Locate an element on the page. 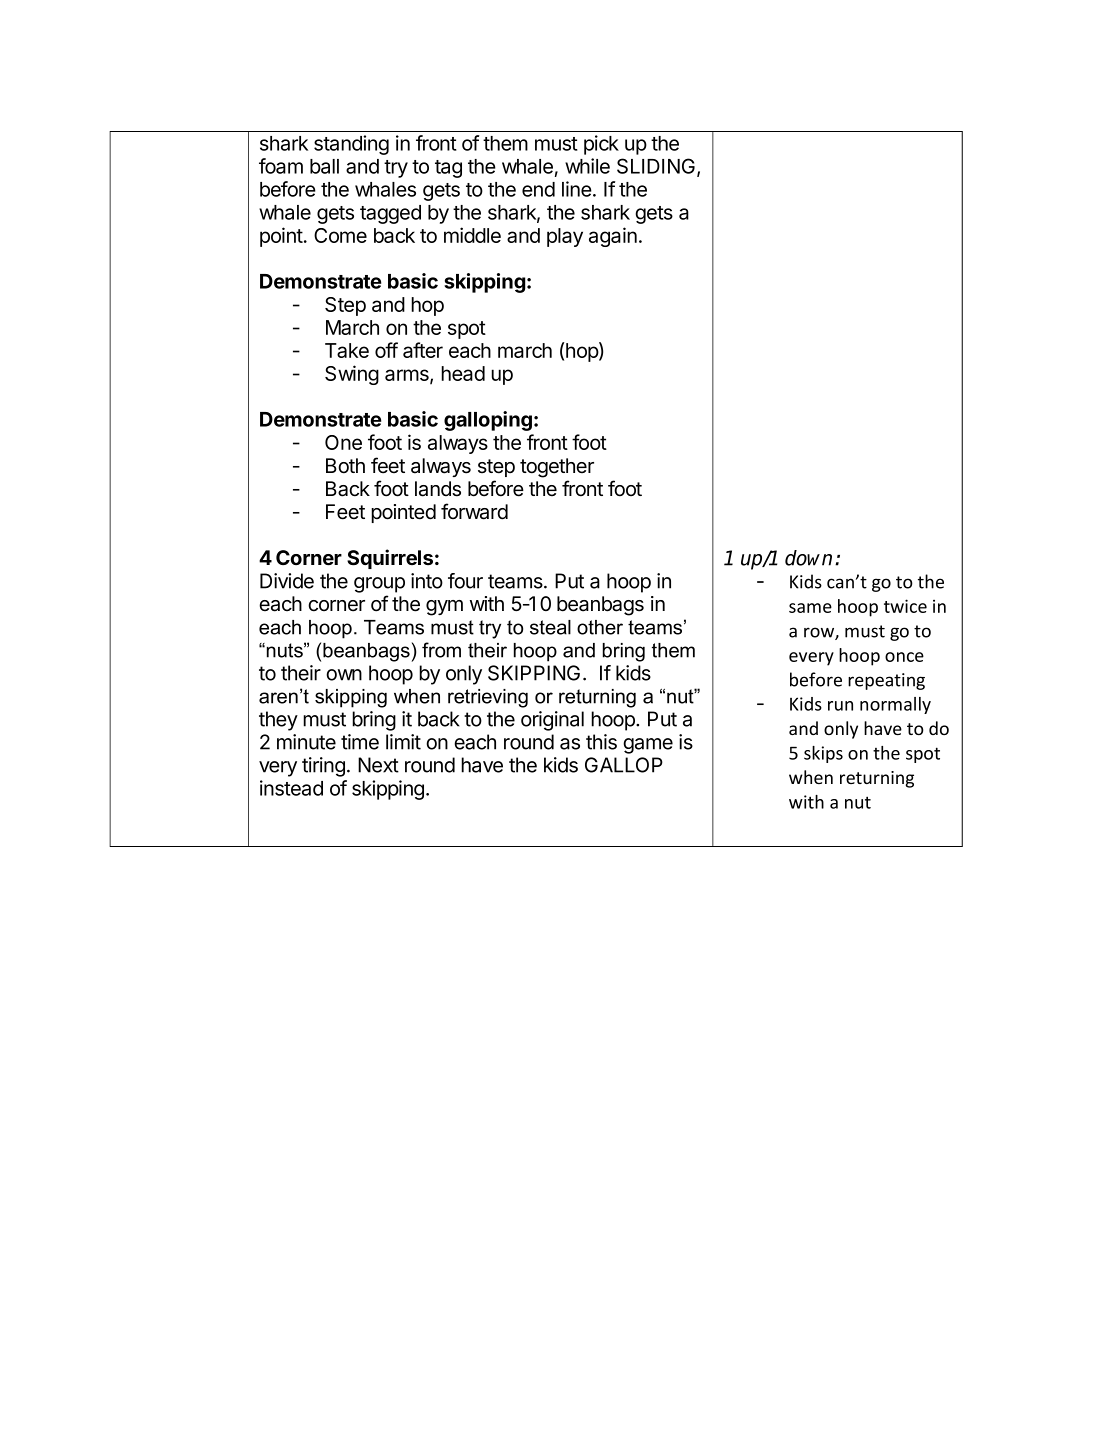 The height and width of the document is (1442, 1114). other is located at coordinates (600, 627).
